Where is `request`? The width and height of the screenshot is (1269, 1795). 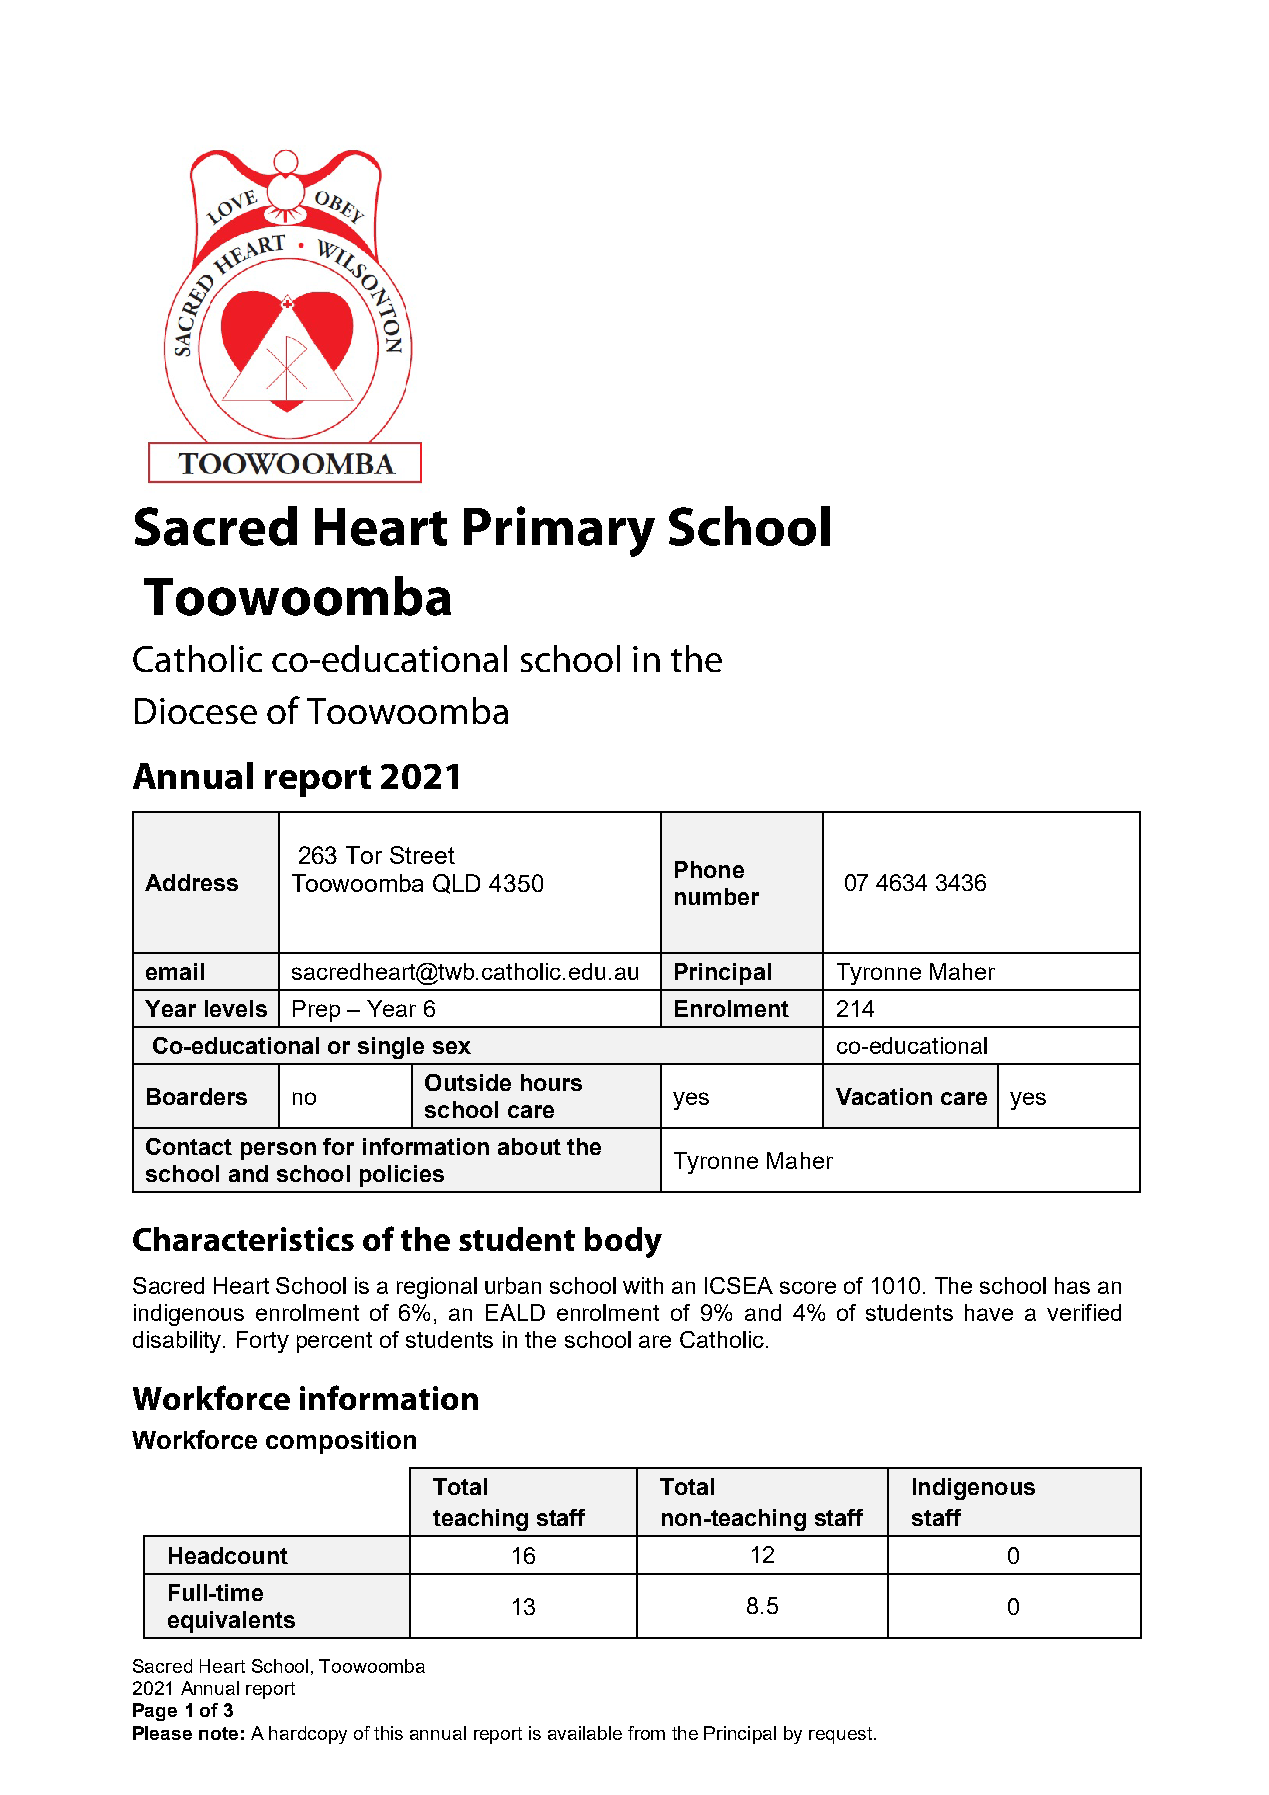 request is located at coordinates (842, 1735).
